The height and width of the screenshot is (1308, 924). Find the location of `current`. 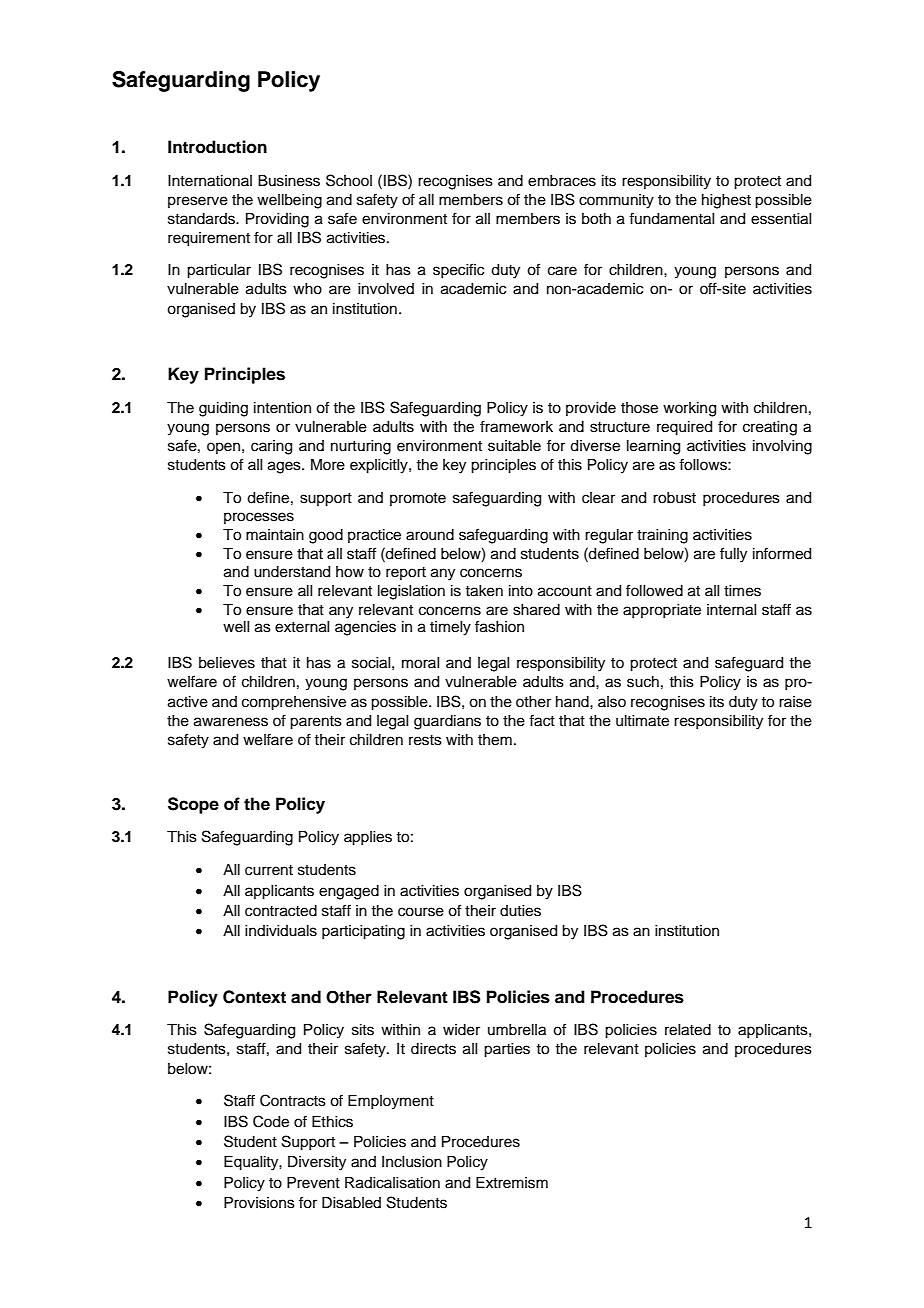

current is located at coordinates (269, 870).
